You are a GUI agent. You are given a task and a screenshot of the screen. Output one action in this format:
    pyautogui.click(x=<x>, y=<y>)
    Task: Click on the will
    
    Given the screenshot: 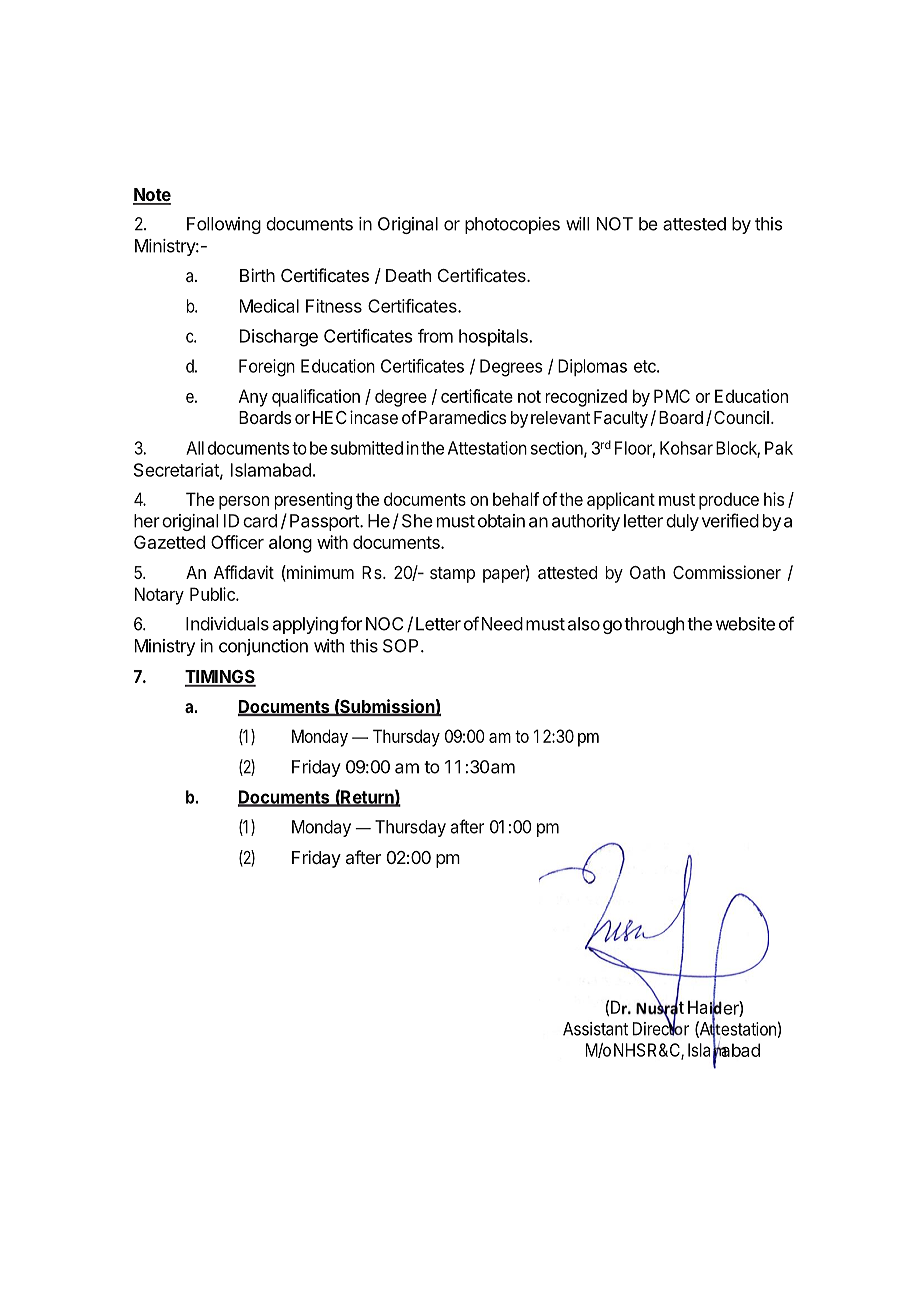 What is the action you would take?
    pyautogui.click(x=578, y=224)
